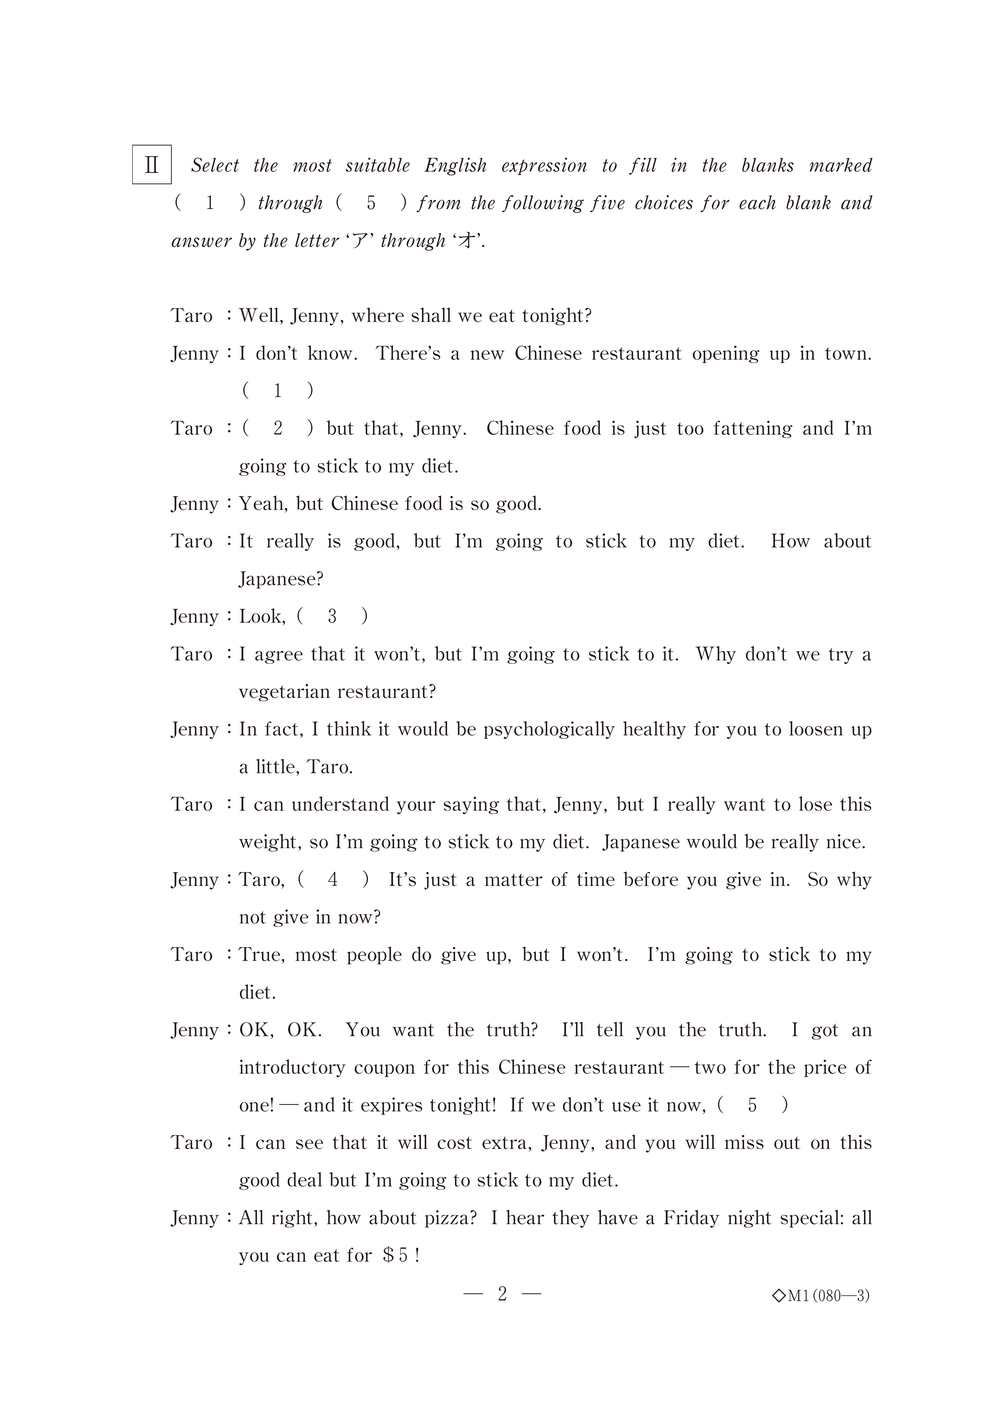 The width and height of the screenshot is (1005, 1419). Describe the element at coordinates (269, 843) in the screenshot. I see `weight` at that location.
